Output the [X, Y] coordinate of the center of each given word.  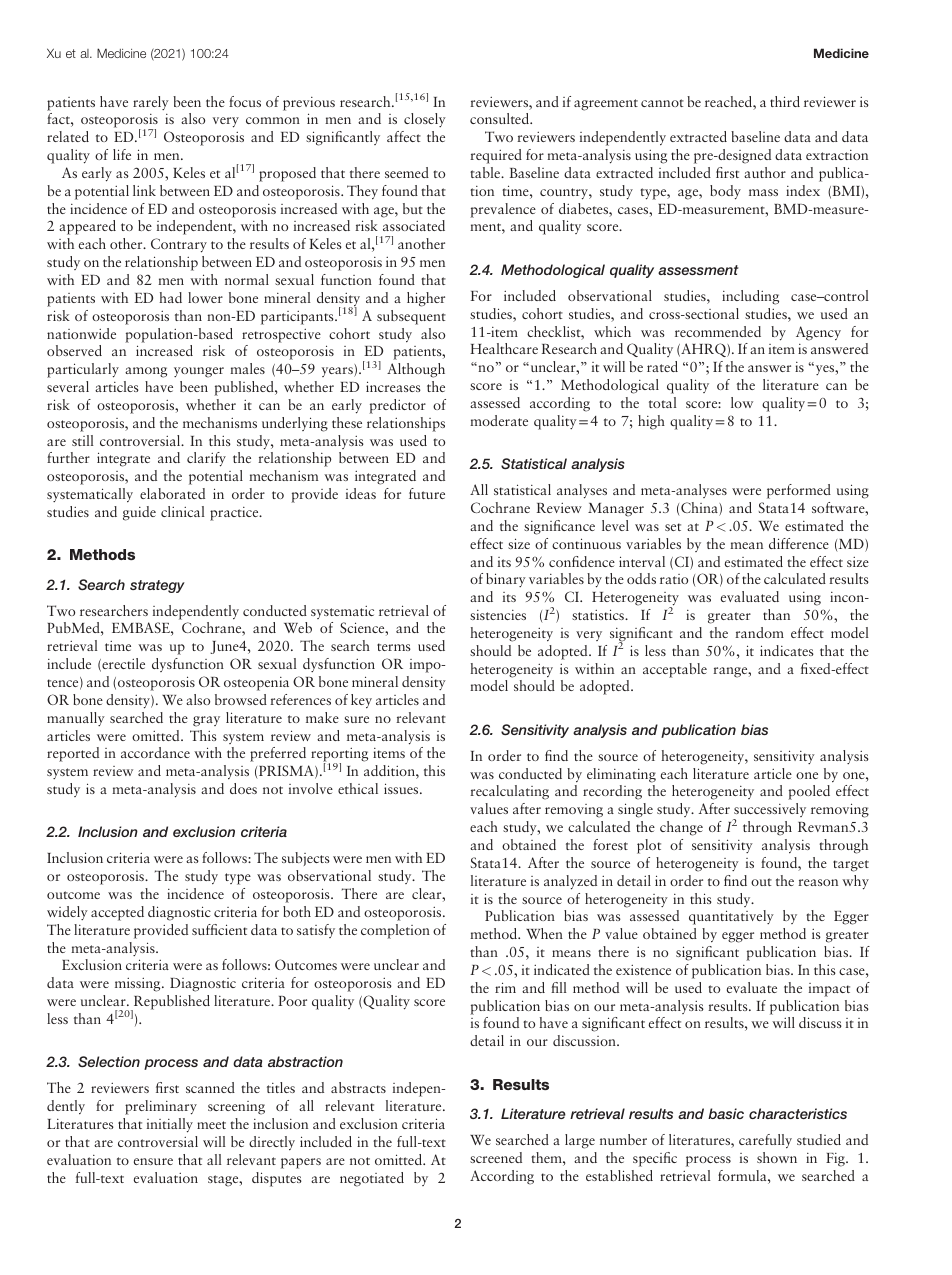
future [427, 493]
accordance [155, 752]
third [785, 101]
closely [425, 120]
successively [769, 812]
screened [496, 1157]
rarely [151, 103]
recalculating [509, 792]
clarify [206, 459]
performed [799, 491]
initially [170, 1125]
